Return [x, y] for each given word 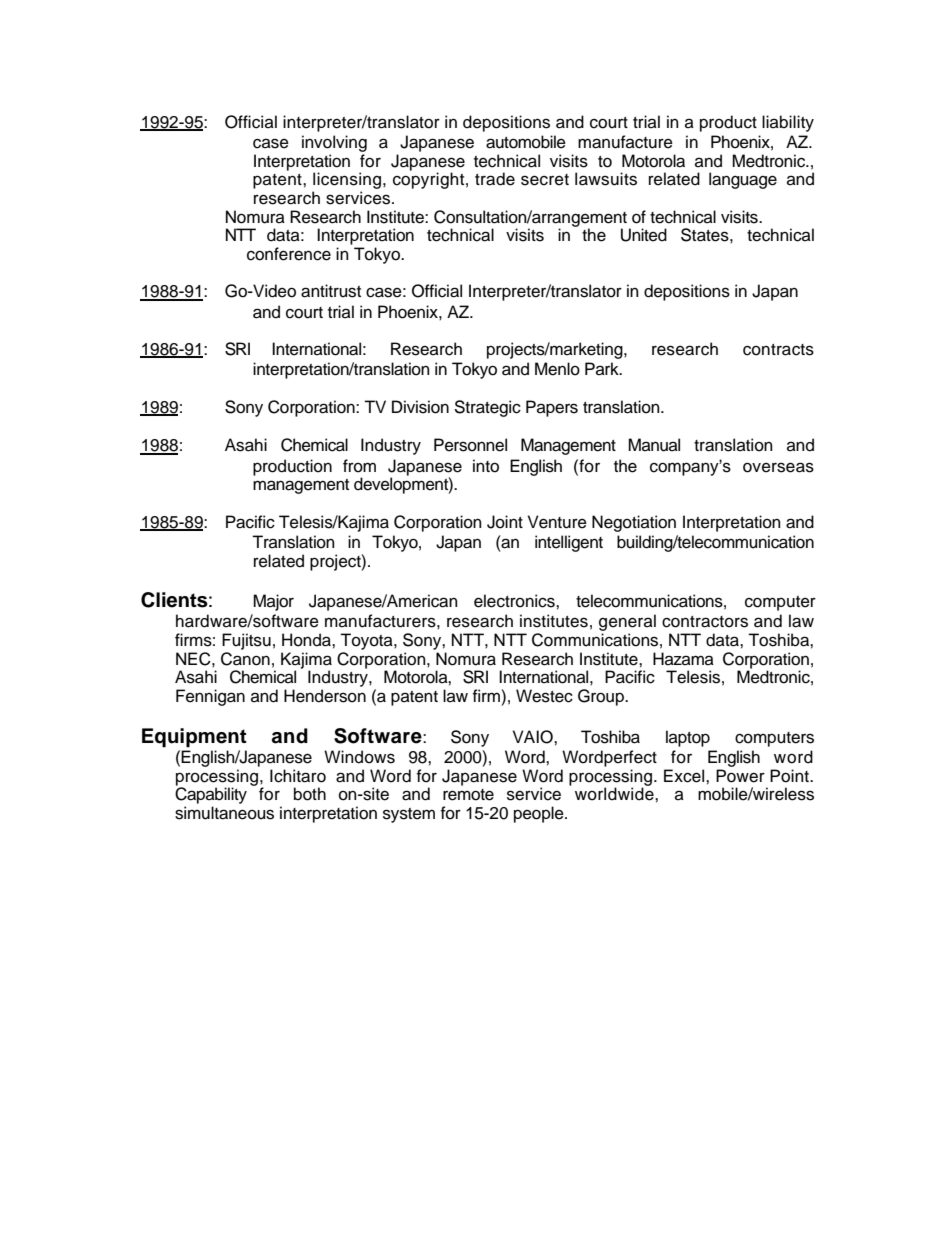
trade [495, 179]
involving [334, 143]
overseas [778, 467]
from [359, 466]
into [486, 466]
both [310, 794]
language [743, 180]
